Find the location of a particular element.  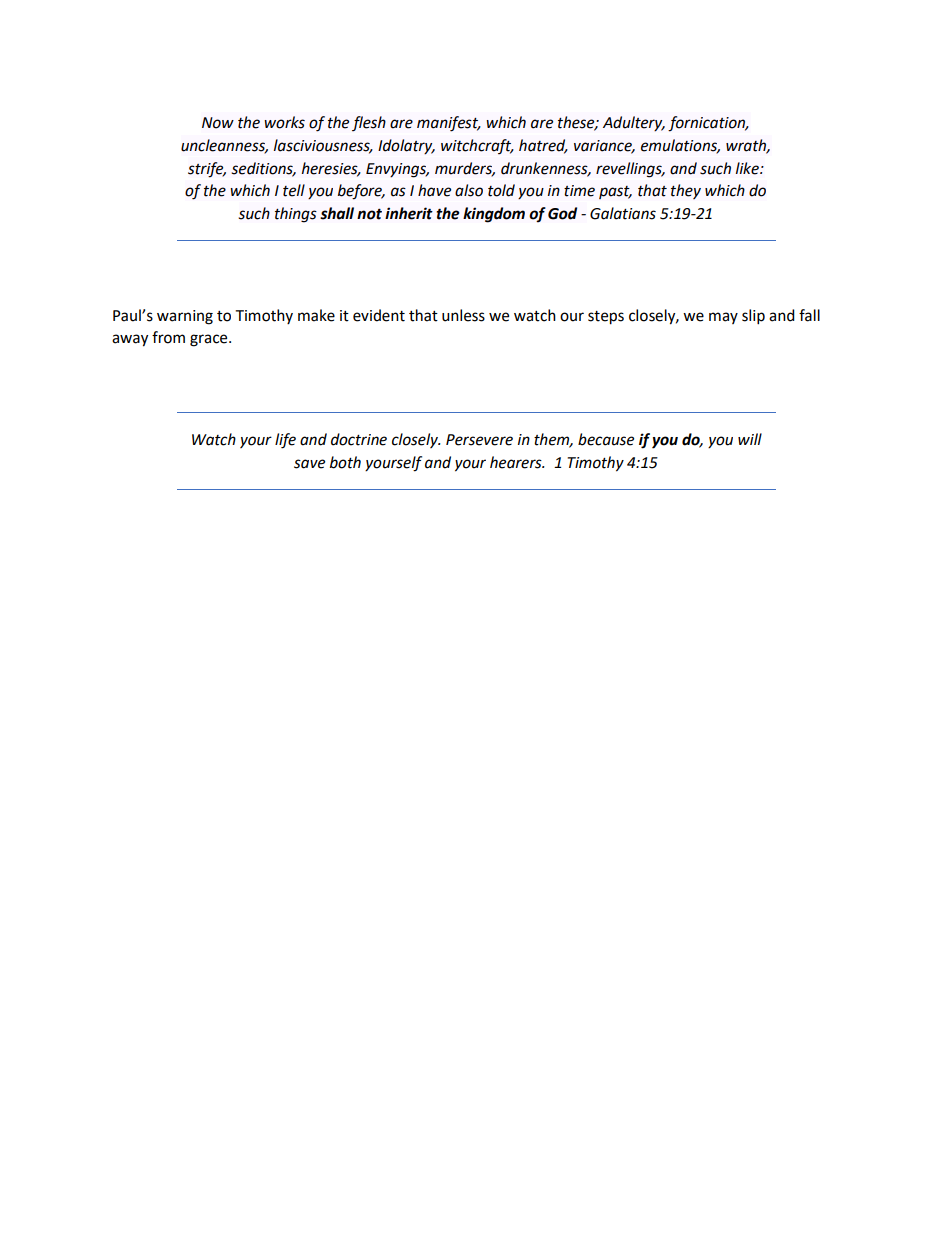

unless is located at coordinates (463, 315).
